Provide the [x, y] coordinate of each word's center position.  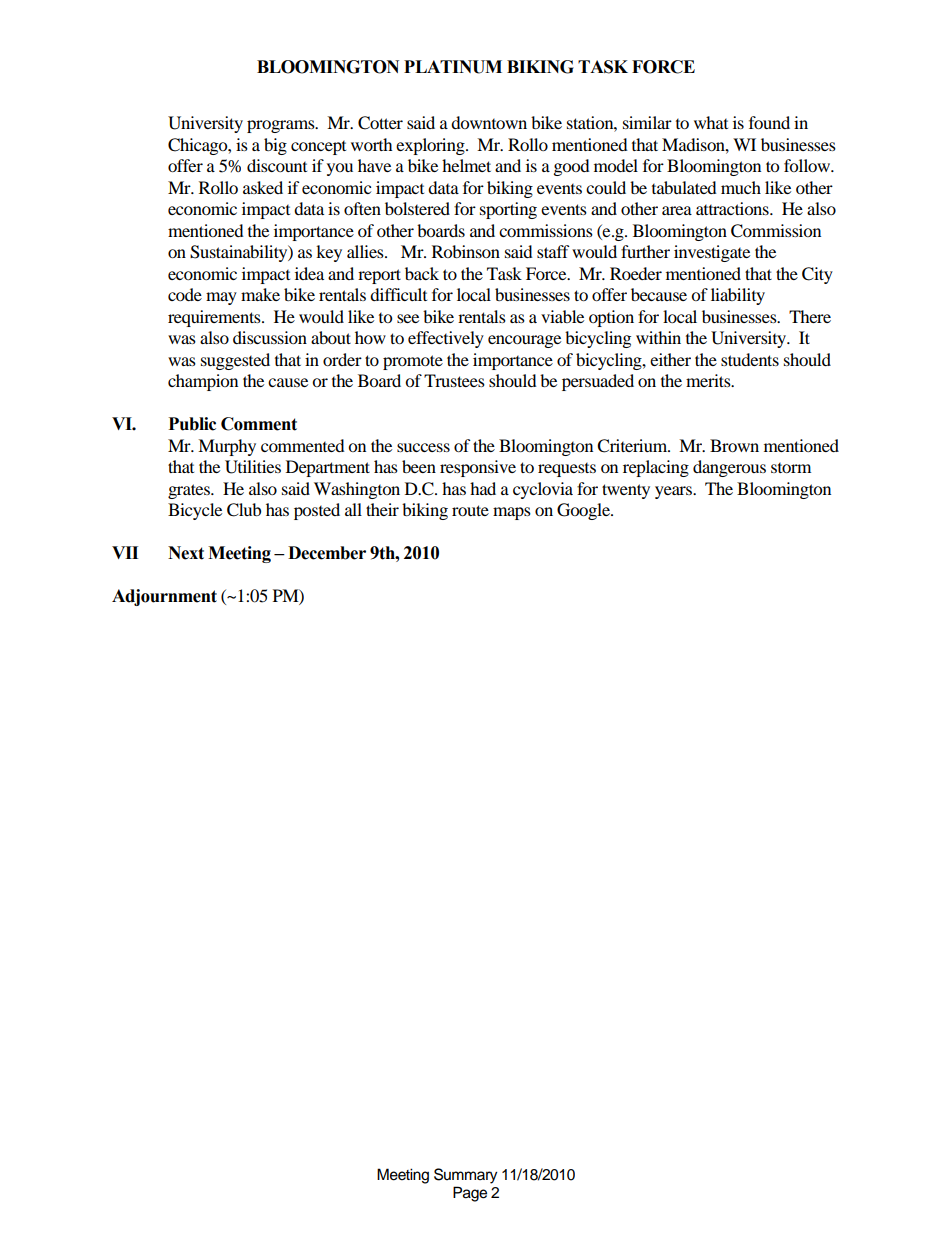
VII [125, 552]
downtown [489, 122]
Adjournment [164, 597]
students [750, 359]
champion [203, 382]
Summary [465, 1176]
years [674, 492]
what [711, 122]
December [327, 553]
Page [470, 1194]
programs [282, 126]
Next [186, 553]
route [470, 510]
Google [584, 511]
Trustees [454, 380]
